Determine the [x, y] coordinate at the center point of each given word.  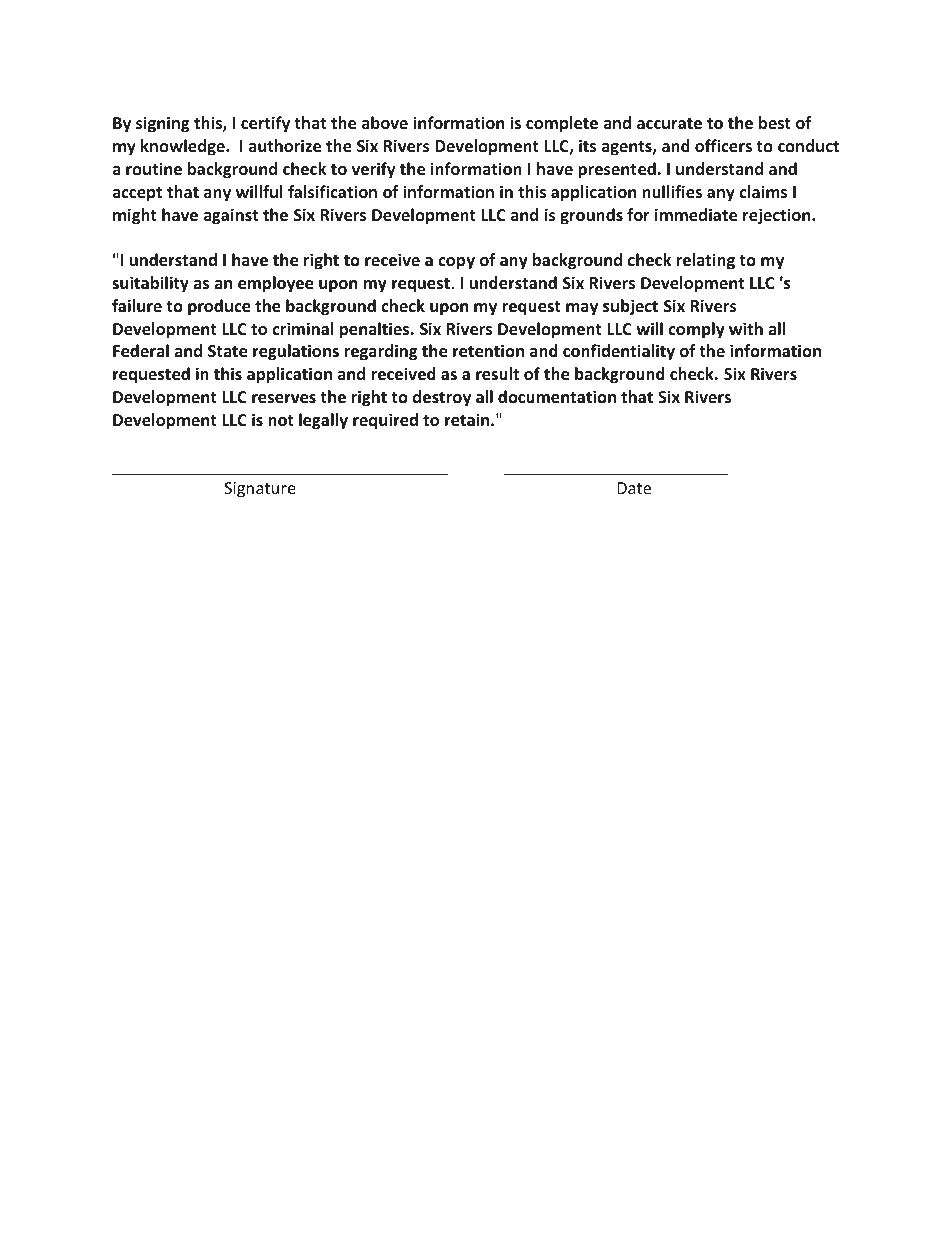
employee [275, 284]
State [227, 351]
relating [705, 261]
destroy [442, 398]
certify [265, 124]
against [230, 216]
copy [456, 263]
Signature [260, 490]
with [746, 328]
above [385, 122]
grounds [591, 216]
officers [723, 145]
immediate [696, 214]
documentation [557, 397]
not [281, 421]
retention [488, 351]
